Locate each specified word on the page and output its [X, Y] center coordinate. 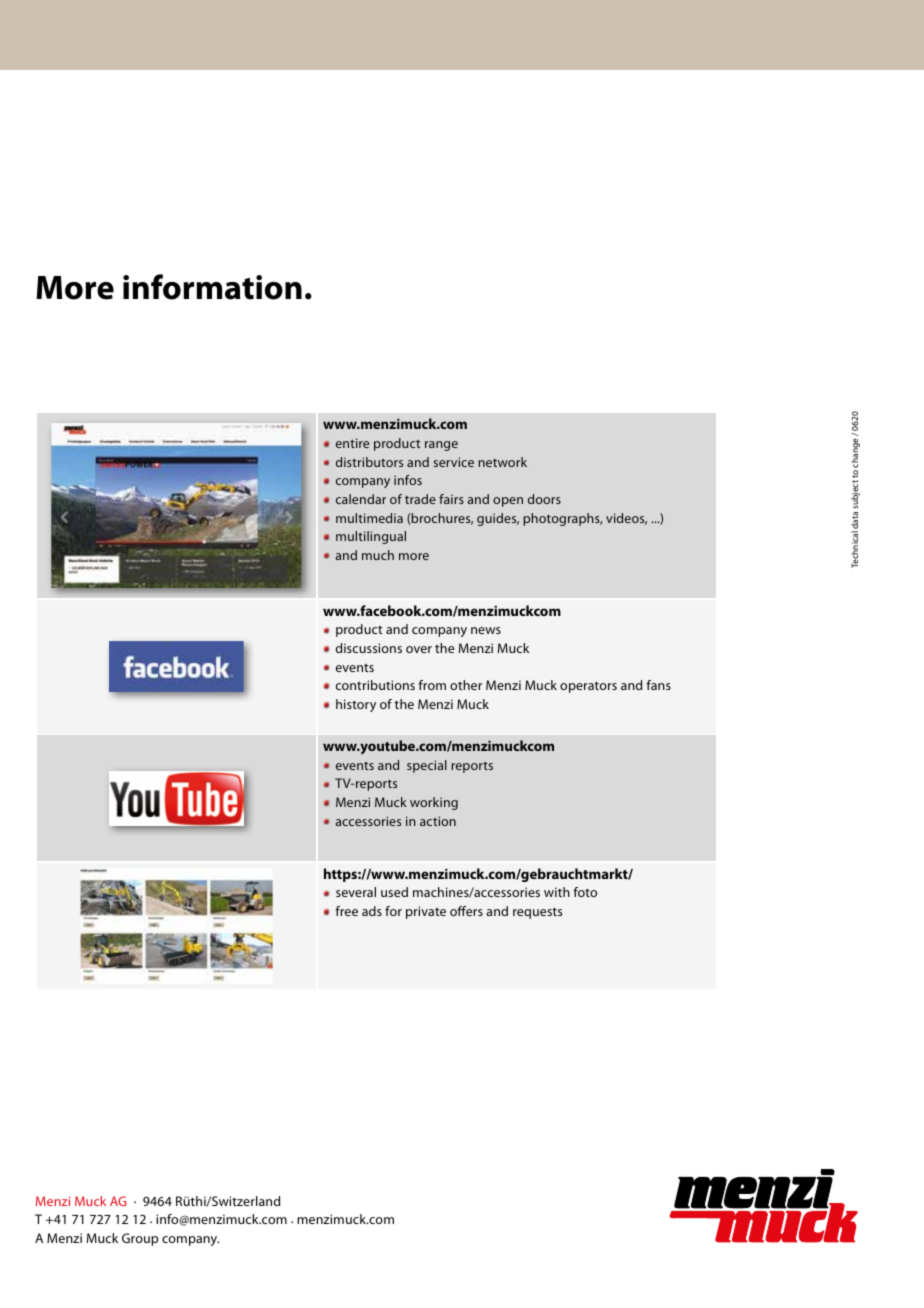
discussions [369, 648]
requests [537, 913]
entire [352, 443]
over [419, 649]
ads [372, 911]
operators [588, 687]
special [427, 766]
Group [140, 1239]
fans [658, 685]
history [356, 705]
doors [544, 499]
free [346, 911]
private [426, 912]
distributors [369, 462]
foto [585, 892]
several [356, 892]
